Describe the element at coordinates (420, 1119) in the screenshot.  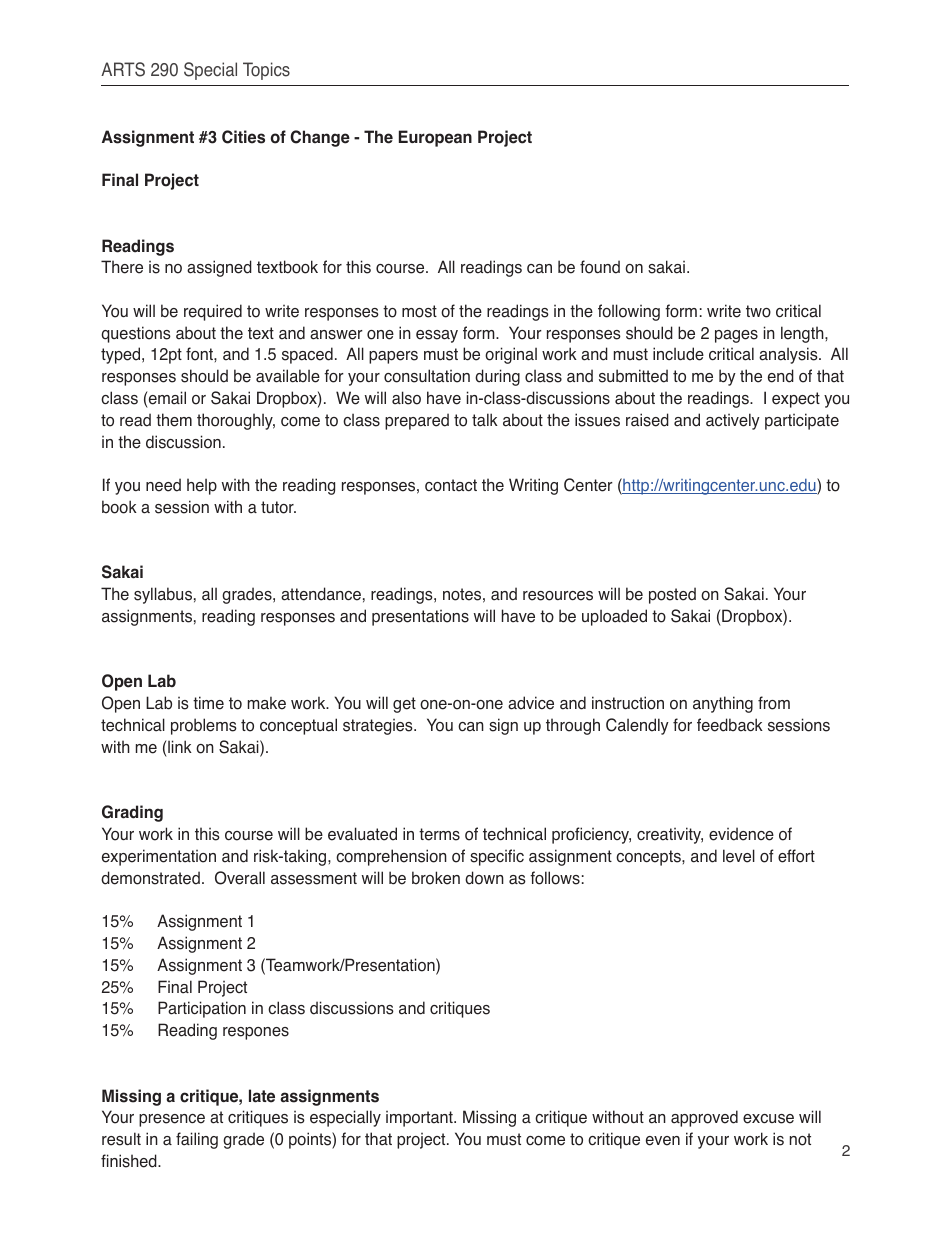
I see `important` at that location.
